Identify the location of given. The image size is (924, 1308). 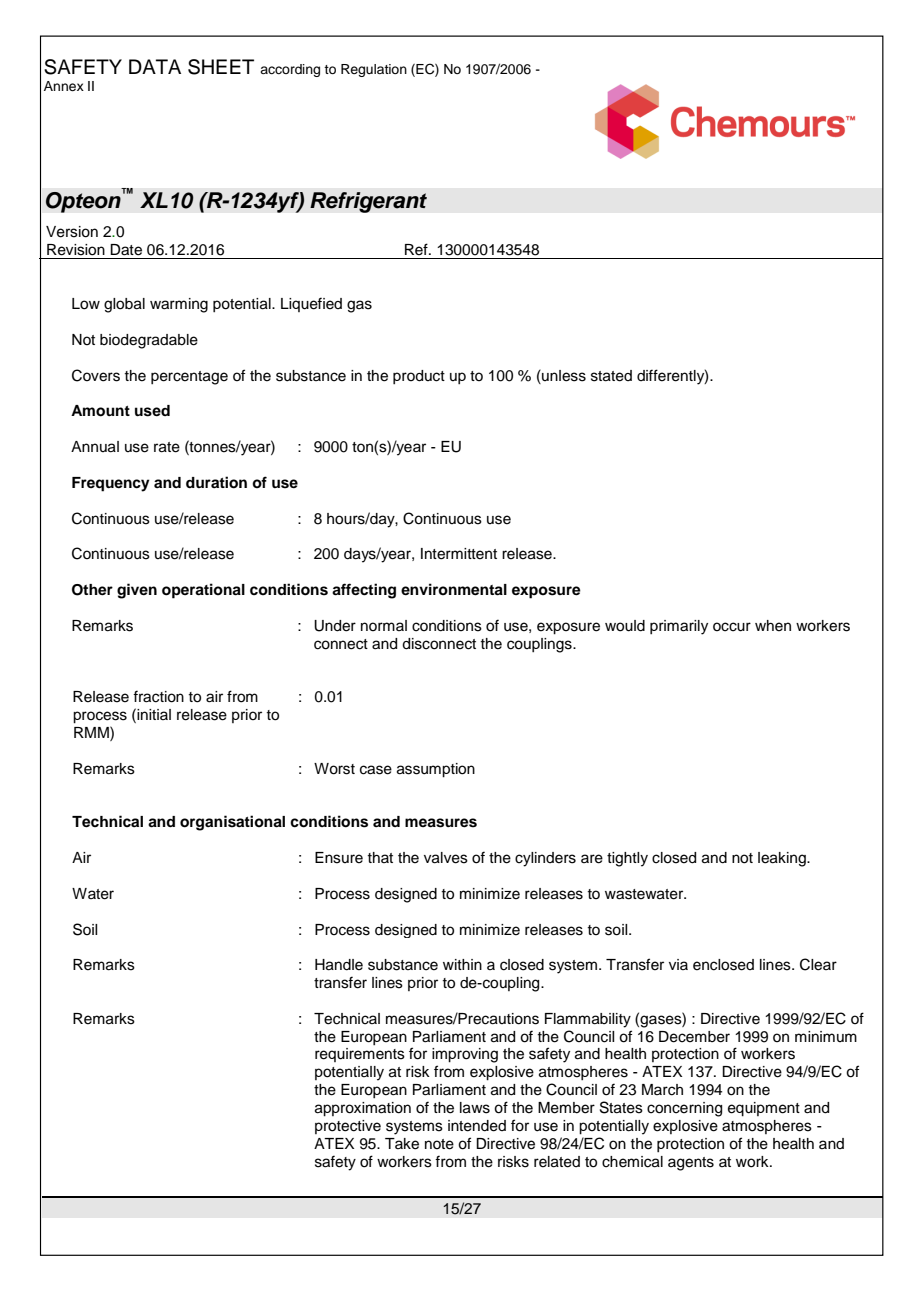
(137, 591).
